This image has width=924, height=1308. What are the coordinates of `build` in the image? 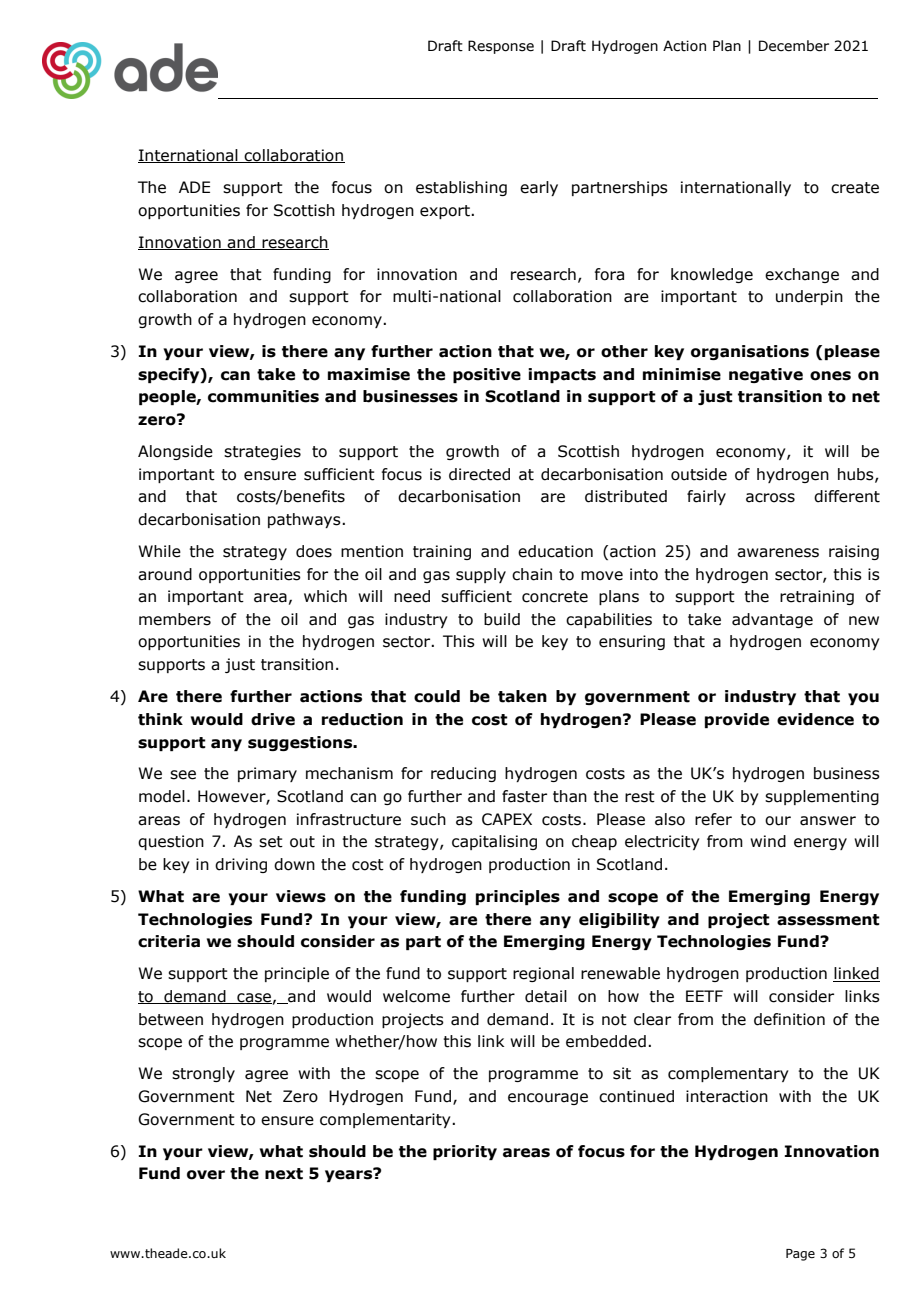 It's located at (502, 619).
